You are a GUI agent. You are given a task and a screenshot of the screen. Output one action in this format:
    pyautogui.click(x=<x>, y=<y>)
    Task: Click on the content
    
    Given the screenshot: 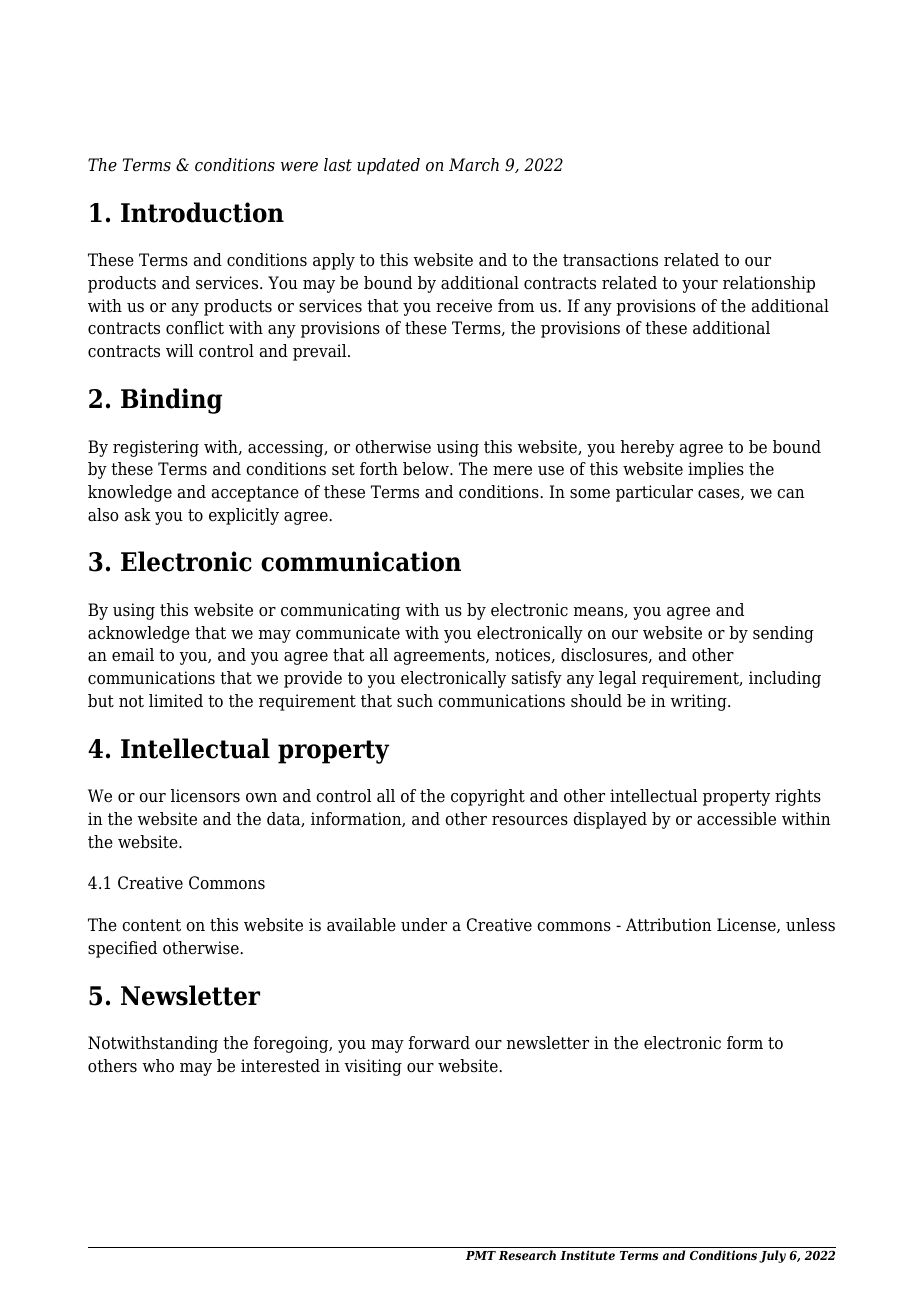 What is the action you would take?
    pyautogui.click(x=151, y=925)
